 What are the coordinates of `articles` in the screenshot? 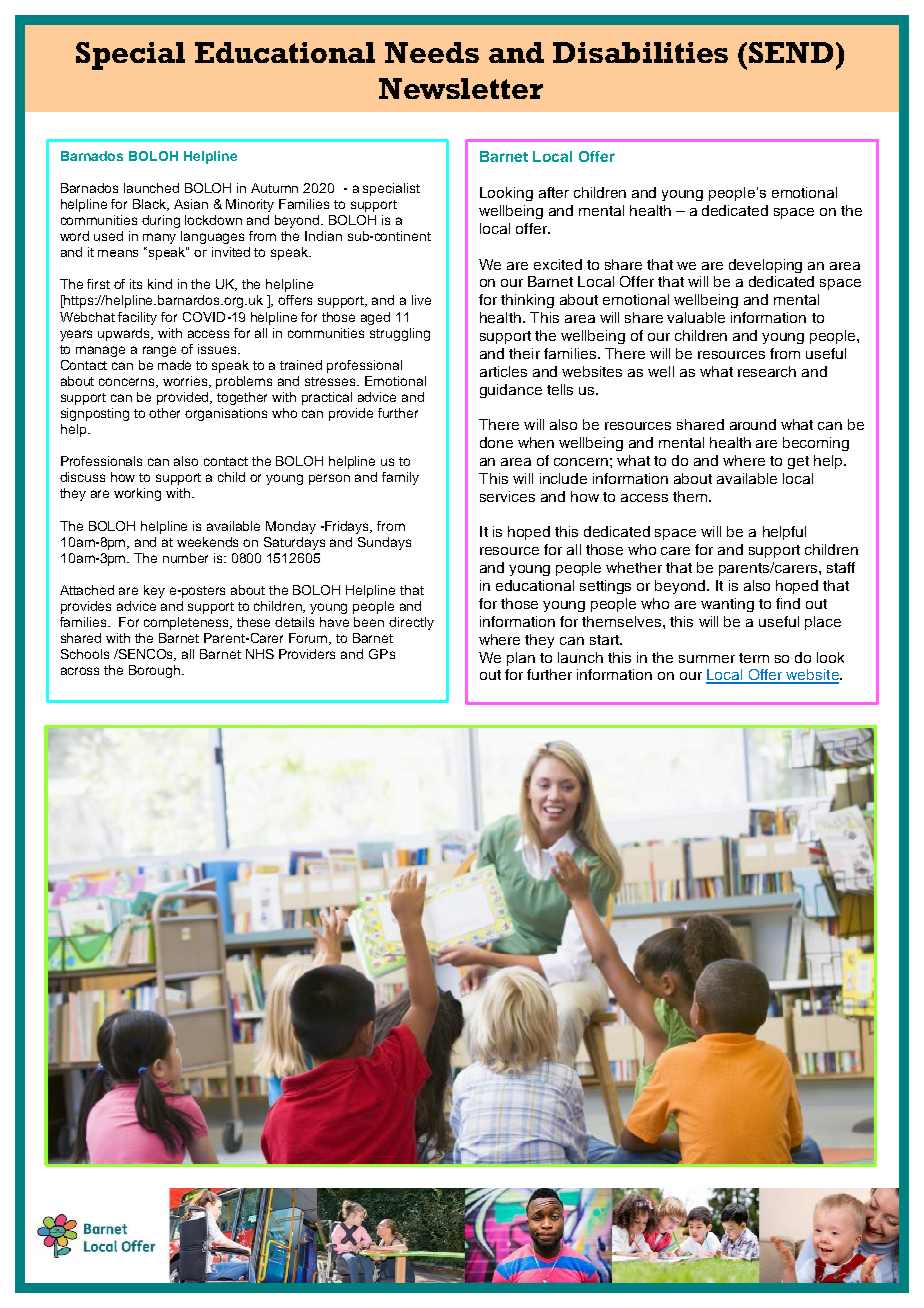 It's located at (503, 371).
